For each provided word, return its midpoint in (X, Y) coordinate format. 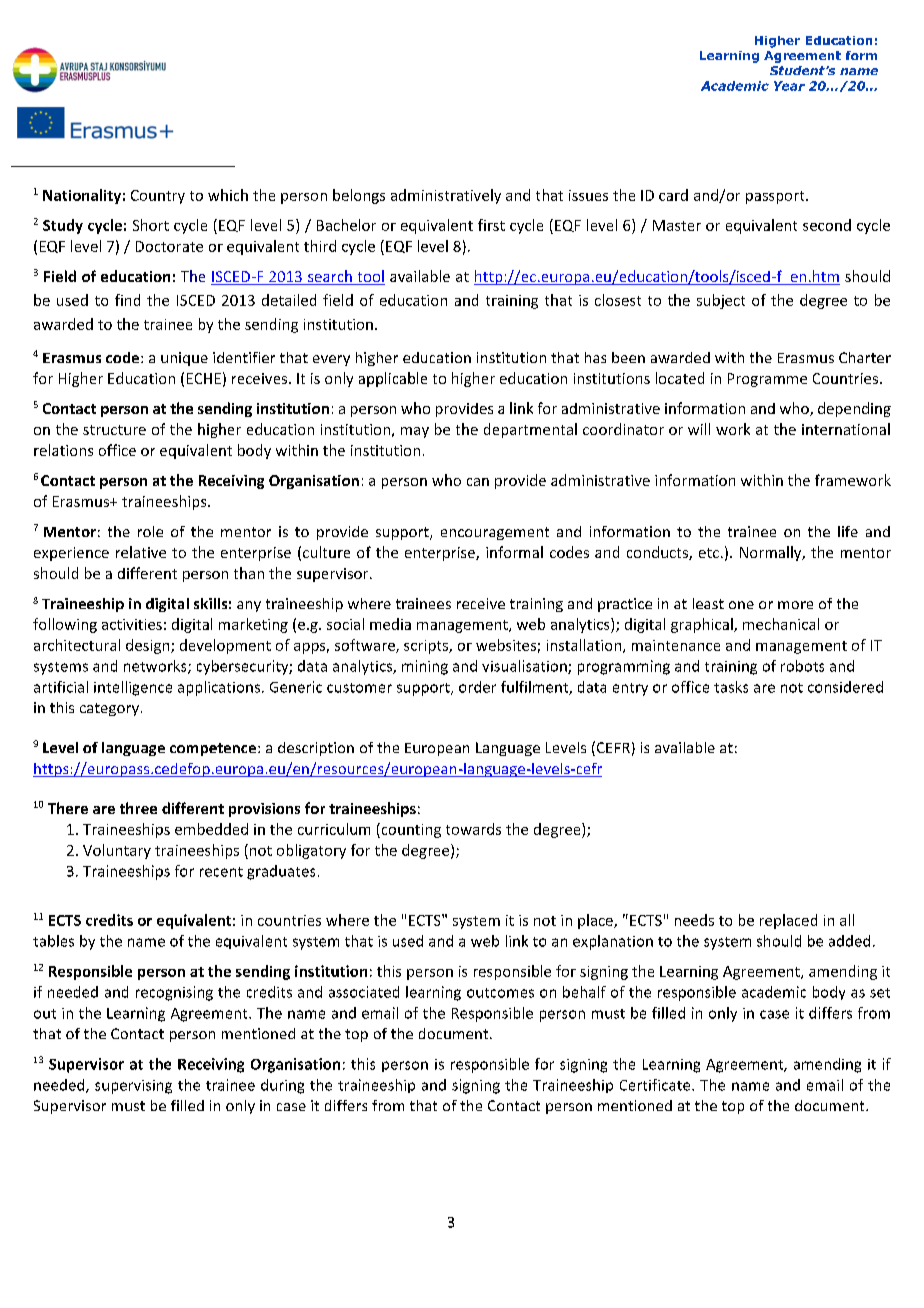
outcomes (500, 993)
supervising (133, 1087)
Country (158, 197)
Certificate (656, 1085)
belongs (359, 196)
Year (789, 86)
